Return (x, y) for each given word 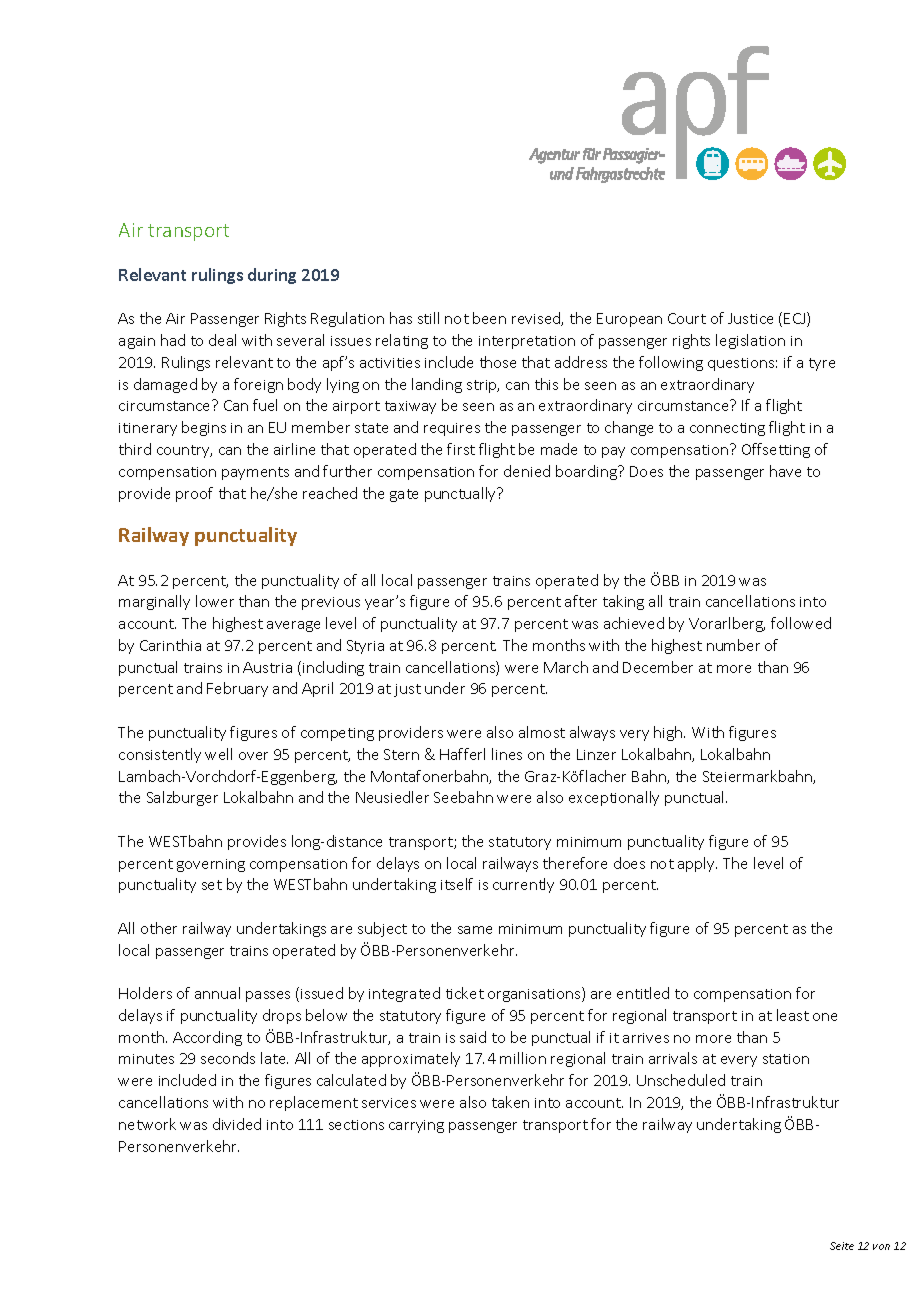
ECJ (796, 319)
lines (507, 754)
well (218, 754)
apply (697, 864)
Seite (842, 1246)
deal (222, 340)
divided (237, 1124)
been (489, 318)
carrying (416, 1126)
